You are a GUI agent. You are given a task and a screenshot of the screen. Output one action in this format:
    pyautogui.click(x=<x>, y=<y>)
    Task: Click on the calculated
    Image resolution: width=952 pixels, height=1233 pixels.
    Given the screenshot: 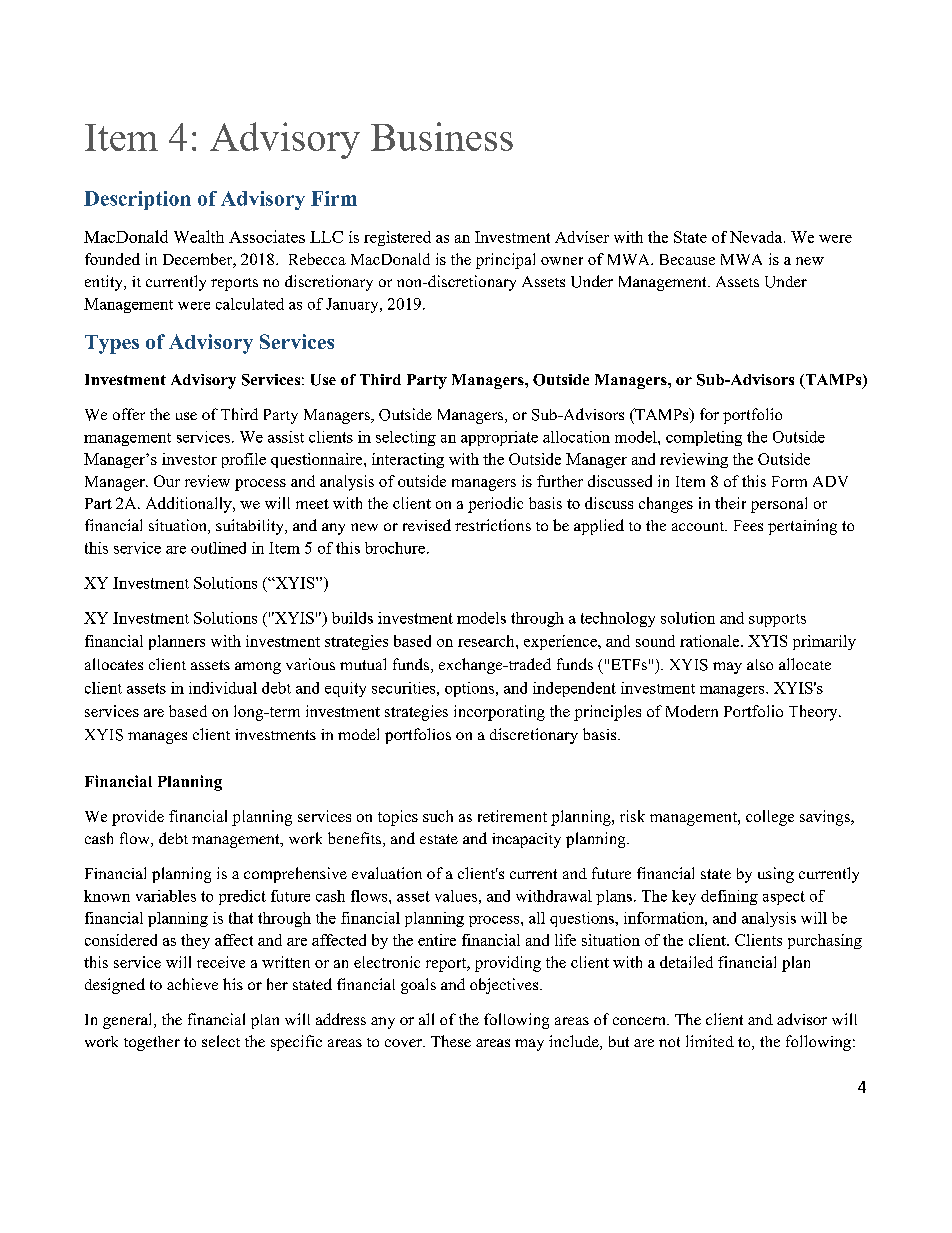 What is the action you would take?
    pyautogui.click(x=250, y=304)
